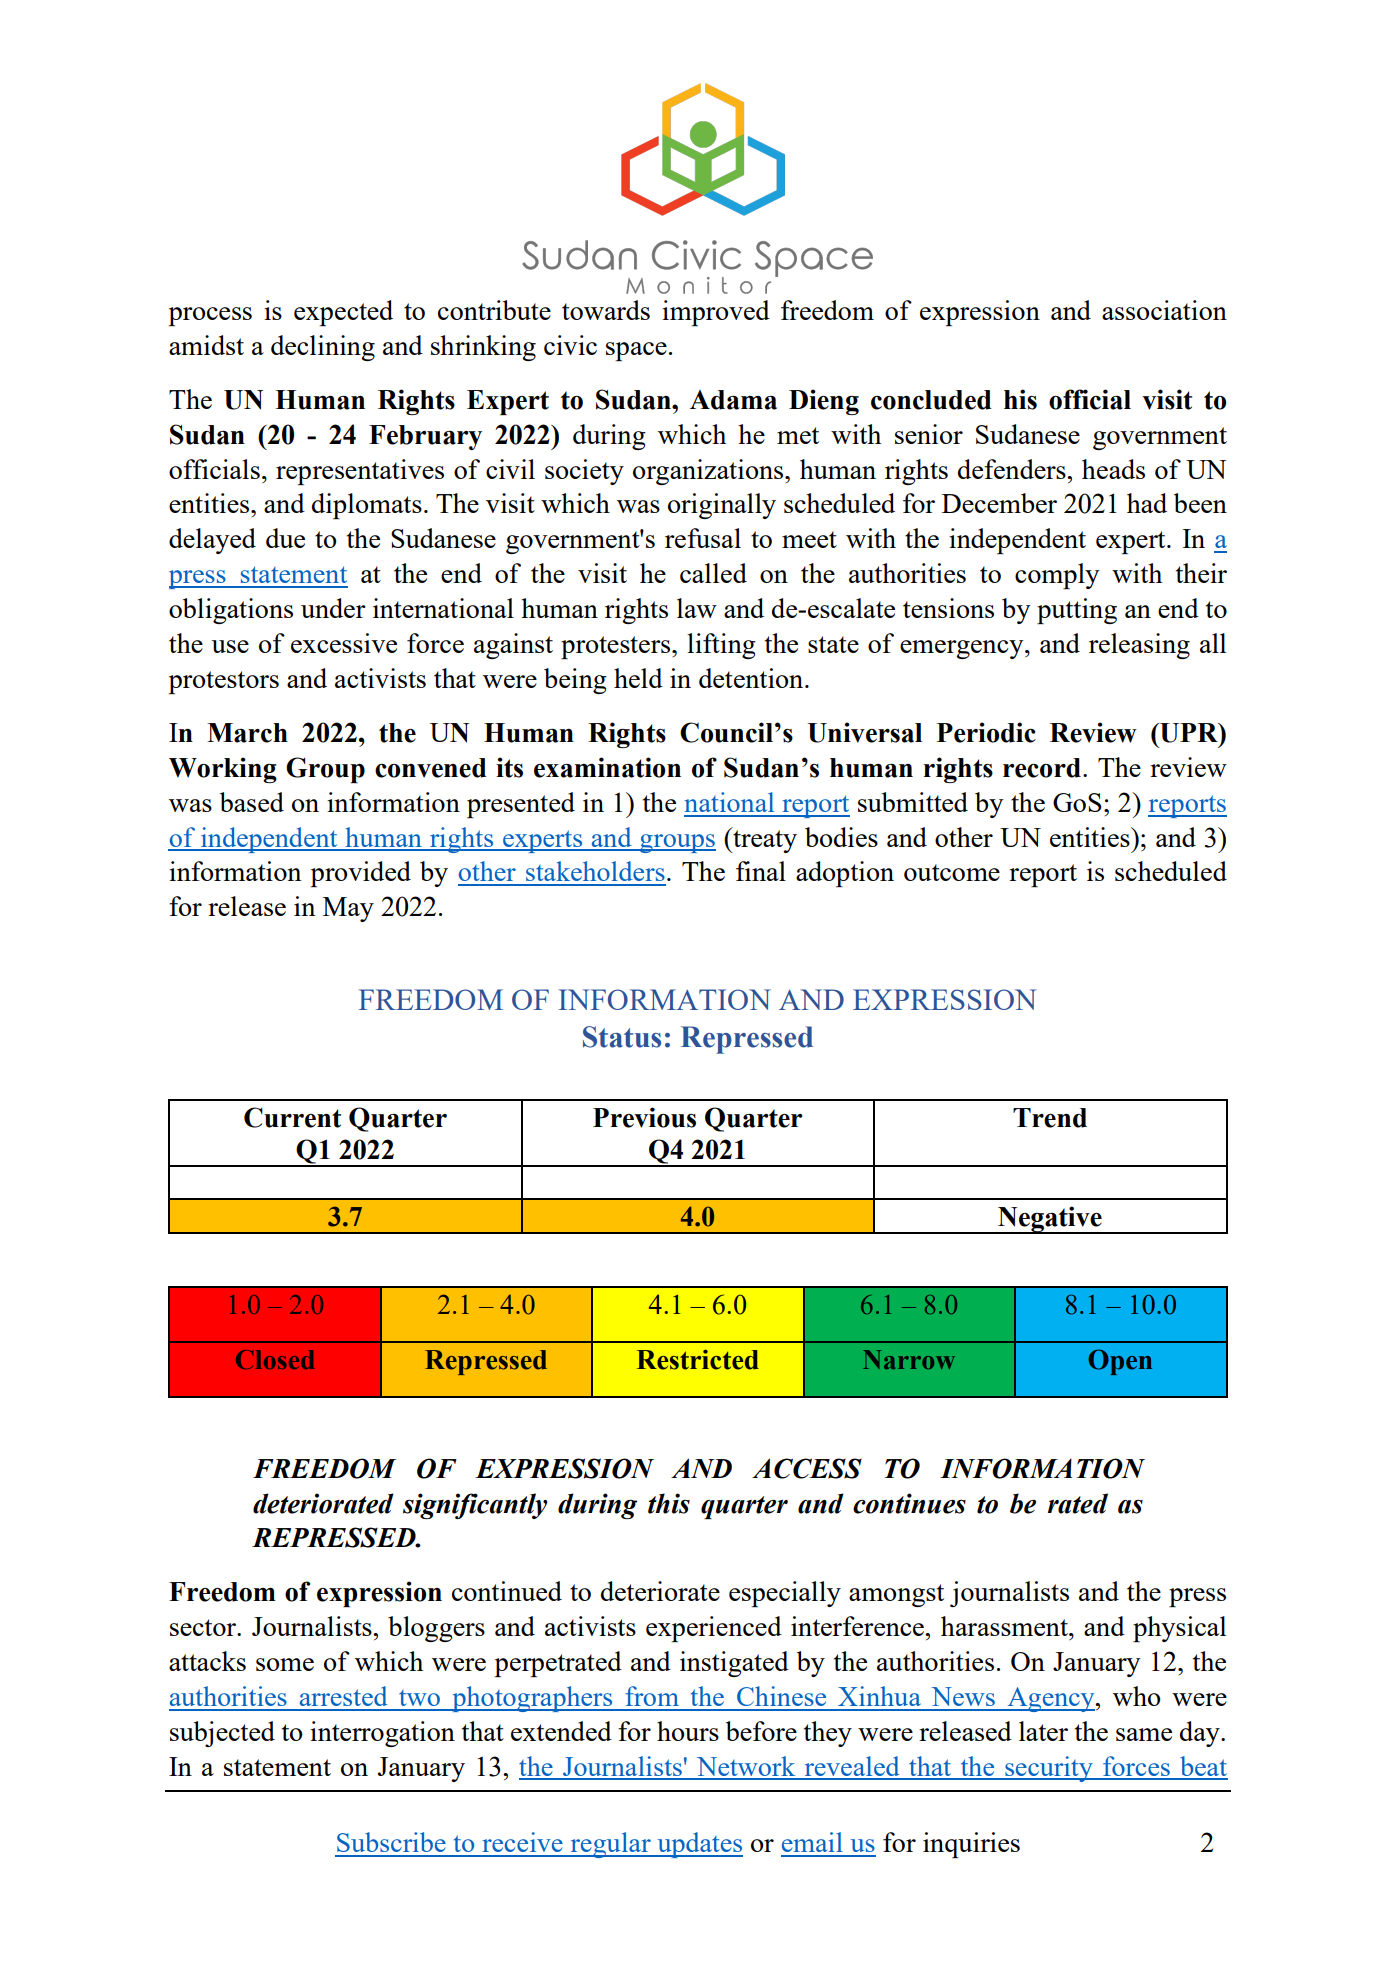  What do you see at coordinates (716, 313) in the document?
I see `improved` at bounding box center [716, 313].
